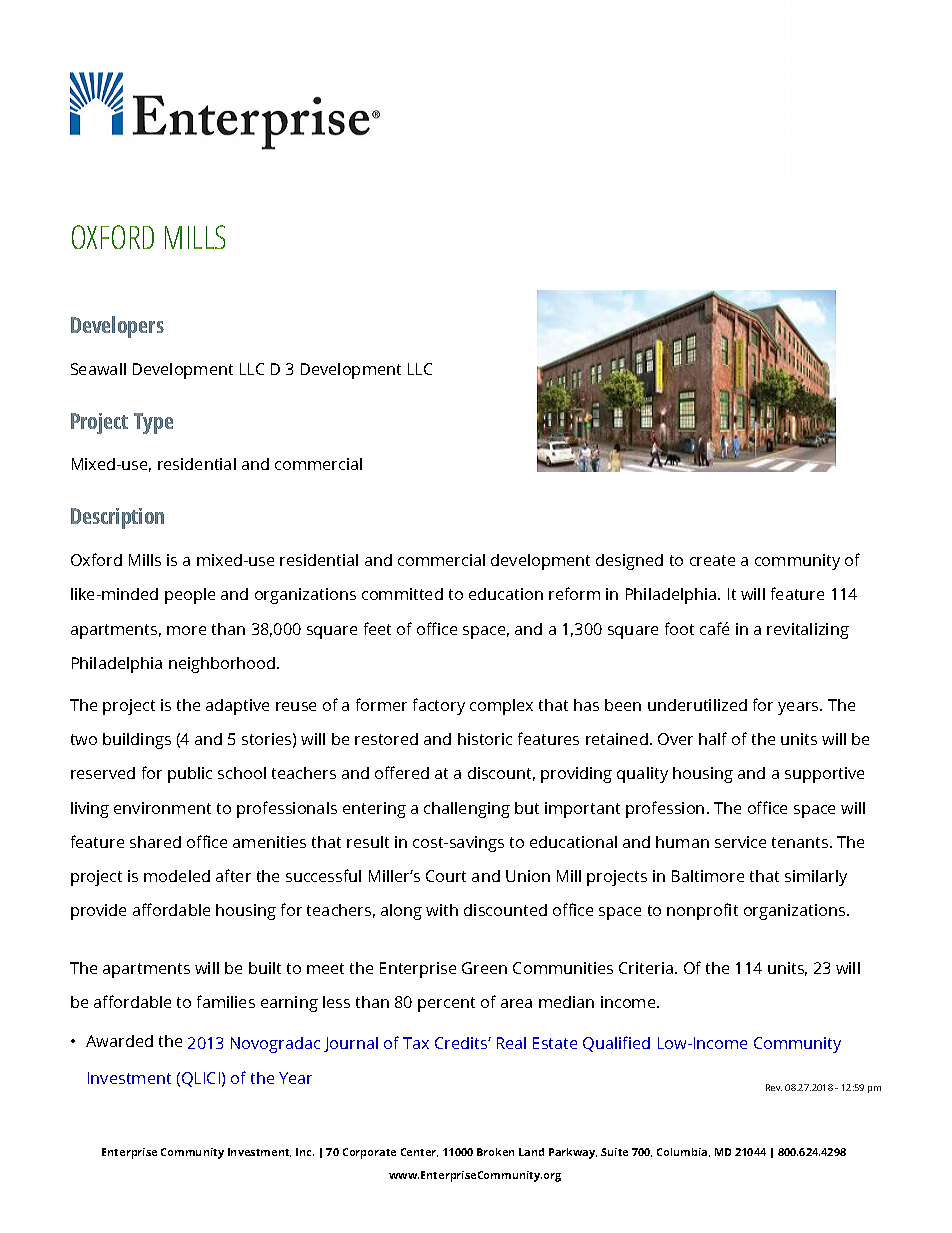  Describe the element at coordinates (713, 738) in the image. I see `half` at that location.
